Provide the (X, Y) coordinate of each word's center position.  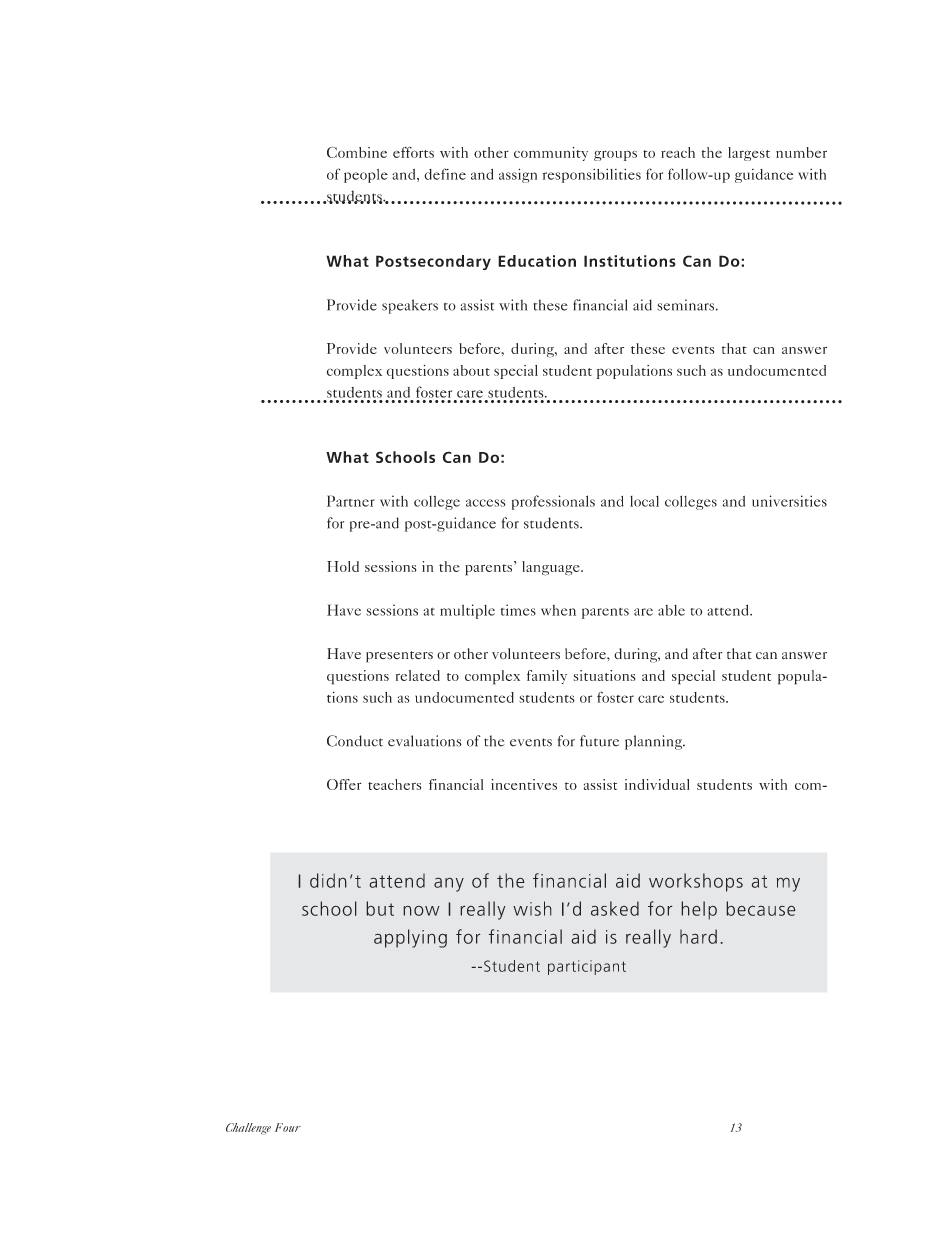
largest (749, 154)
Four (288, 1127)
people (366, 176)
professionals (553, 502)
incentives (524, 784)
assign (518, 175)
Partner (351, 501)
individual (657, 784)
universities (789, 501)
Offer (344, 784)
